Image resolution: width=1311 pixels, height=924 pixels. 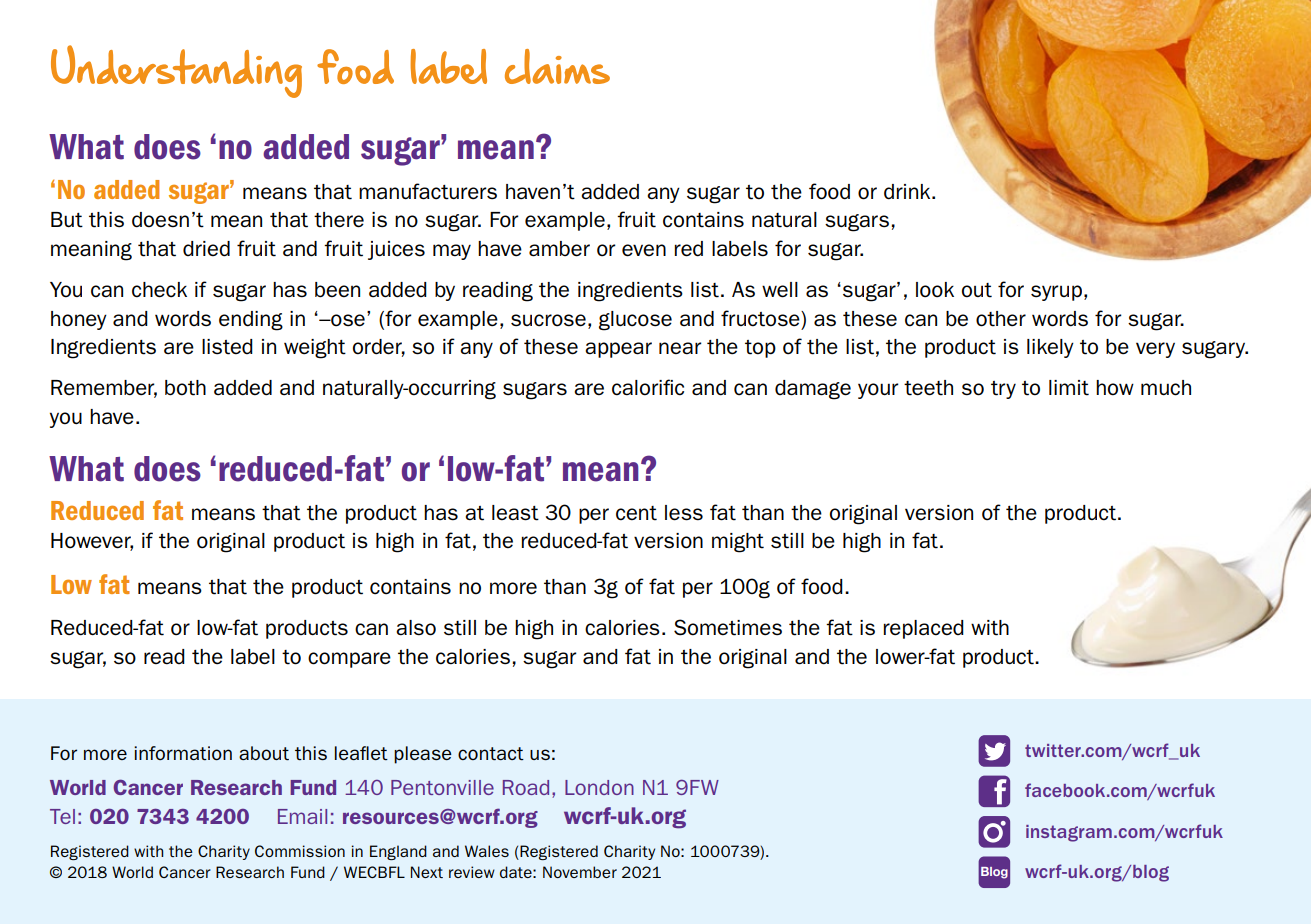 I want to click on try, so click(x=1003, y=390).
